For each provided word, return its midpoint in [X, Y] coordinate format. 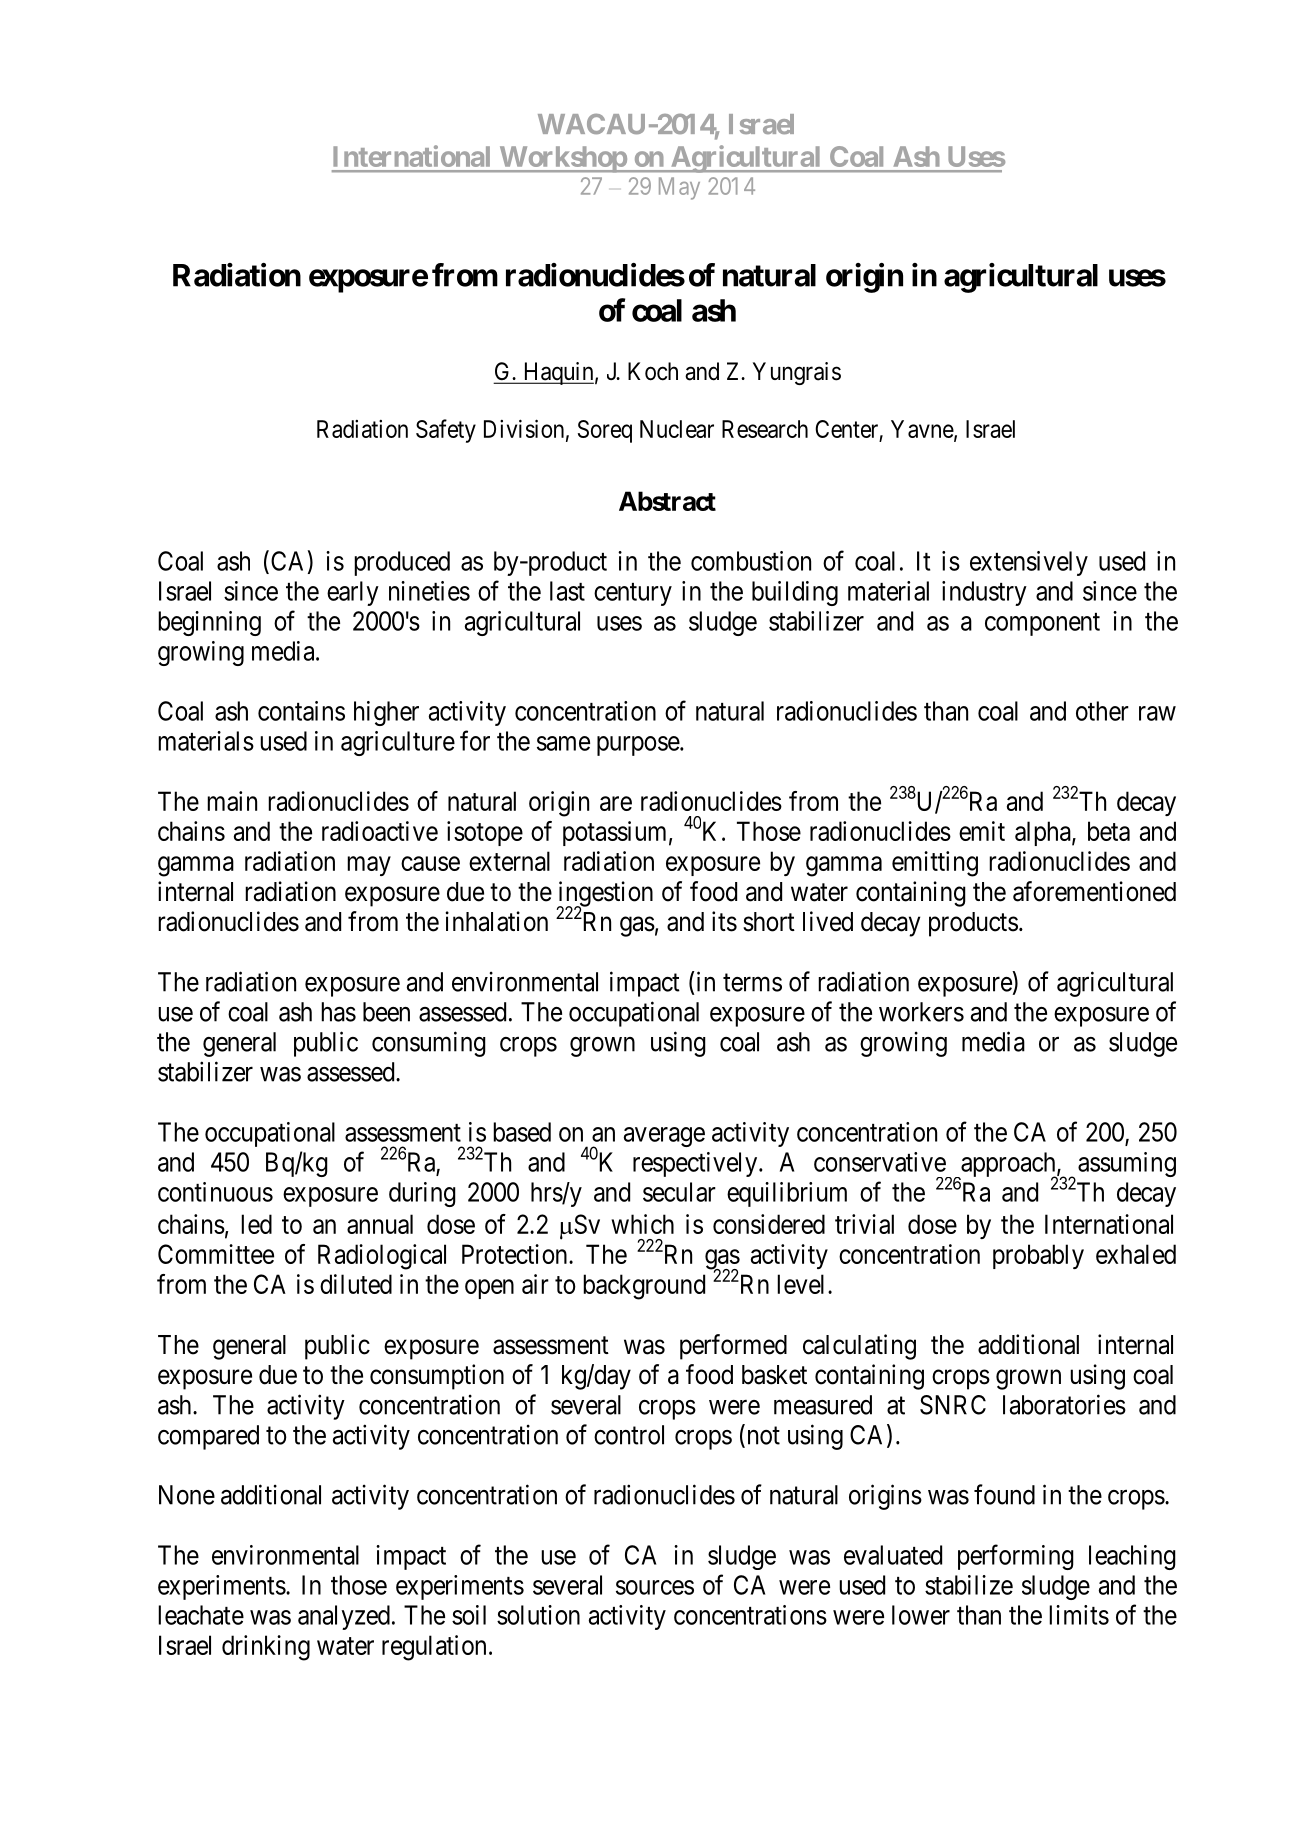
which [642, 1224]
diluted [356, 1284]
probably [1038, 1256]
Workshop [562, 159]
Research [765, 429]
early [353, 593]
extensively [1029, 563]
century [633, 594]
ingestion [605, 895]
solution [538, 1615]
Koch [653, 371]
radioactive [380, 831]
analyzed [344, 1617]
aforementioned [1094, 891]
